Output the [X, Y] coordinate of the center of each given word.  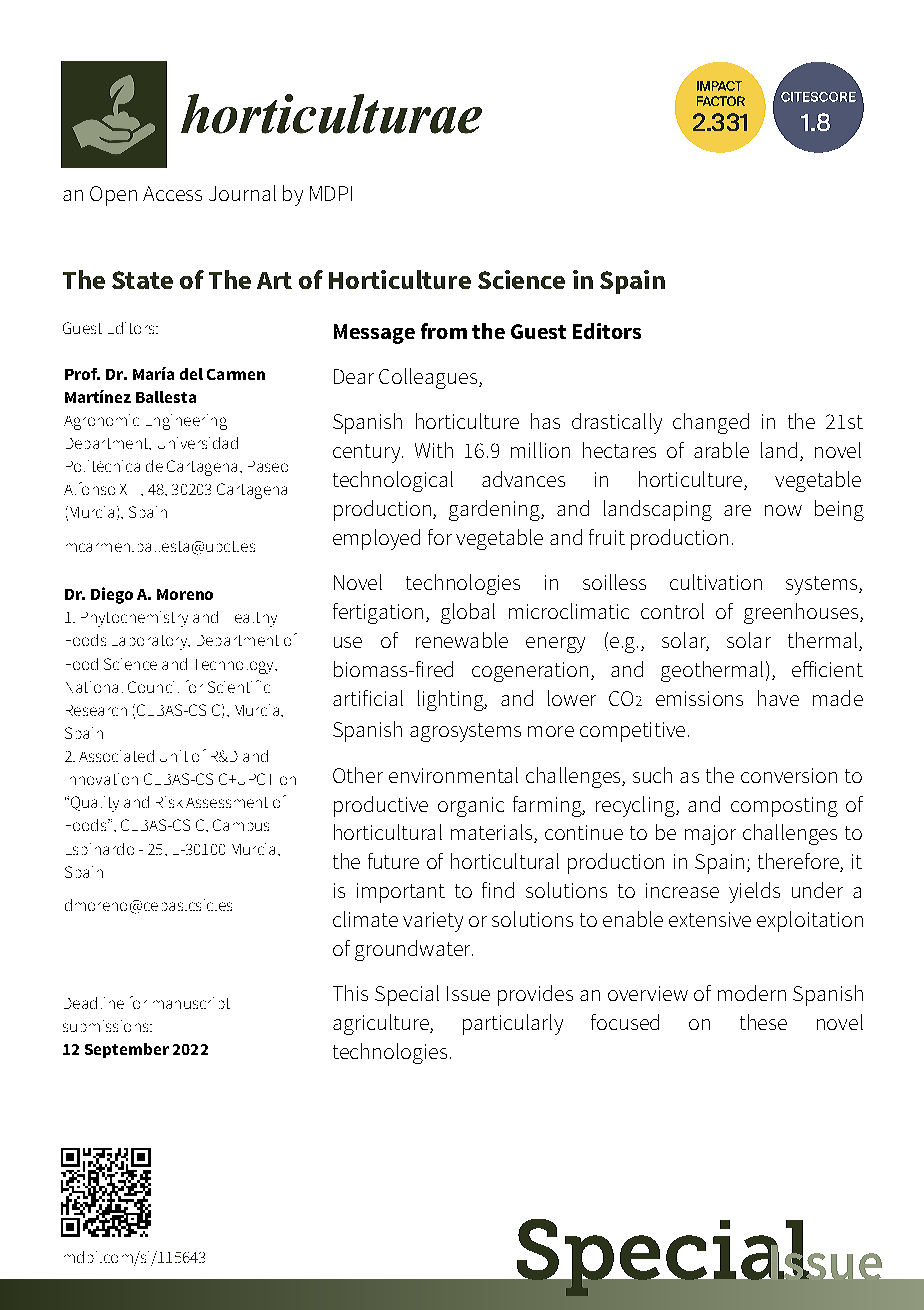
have [778, 698]
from [444, 331]
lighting [452, 700]
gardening [495, 510]
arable [721, 450]
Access [172, 193]
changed [711, 423]
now [783, 510]
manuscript [191, 1003]
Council [153, 687]
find [498, 890]
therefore [799, 862]
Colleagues [428, 378]
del [191, 374]
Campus [241, 825]
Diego [112, 595]
